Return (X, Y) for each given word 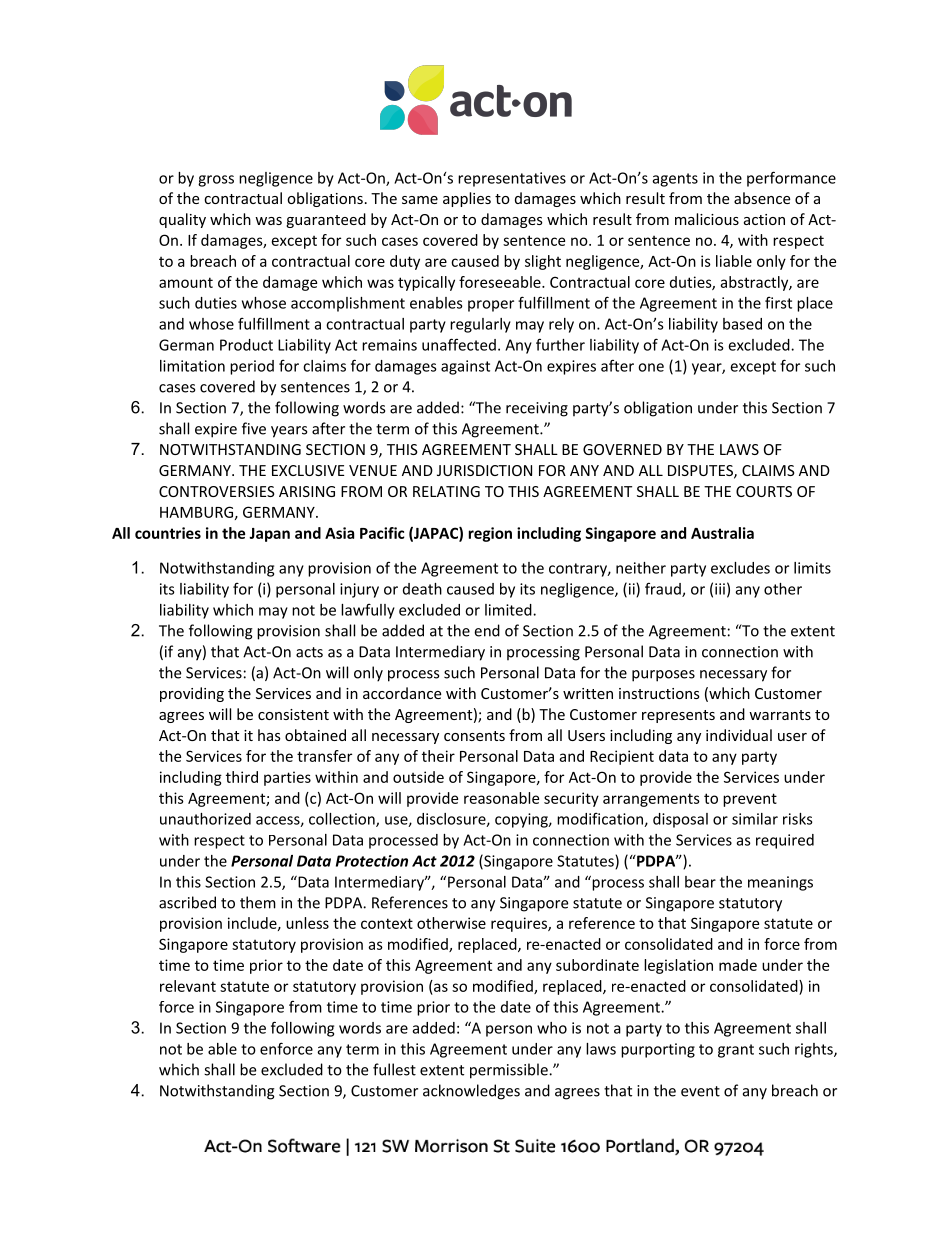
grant (736, 1051)
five (254, 428)
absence (762, 198)
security (571, 799)
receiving (537, 409)
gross (216, 181)
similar (755, 819)
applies (467, 199)
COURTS (764, 491)
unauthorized (205, 819)
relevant (188, 986)
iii (720, 589)
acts (309, 652)
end (487, 630)
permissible (510, 1071)
